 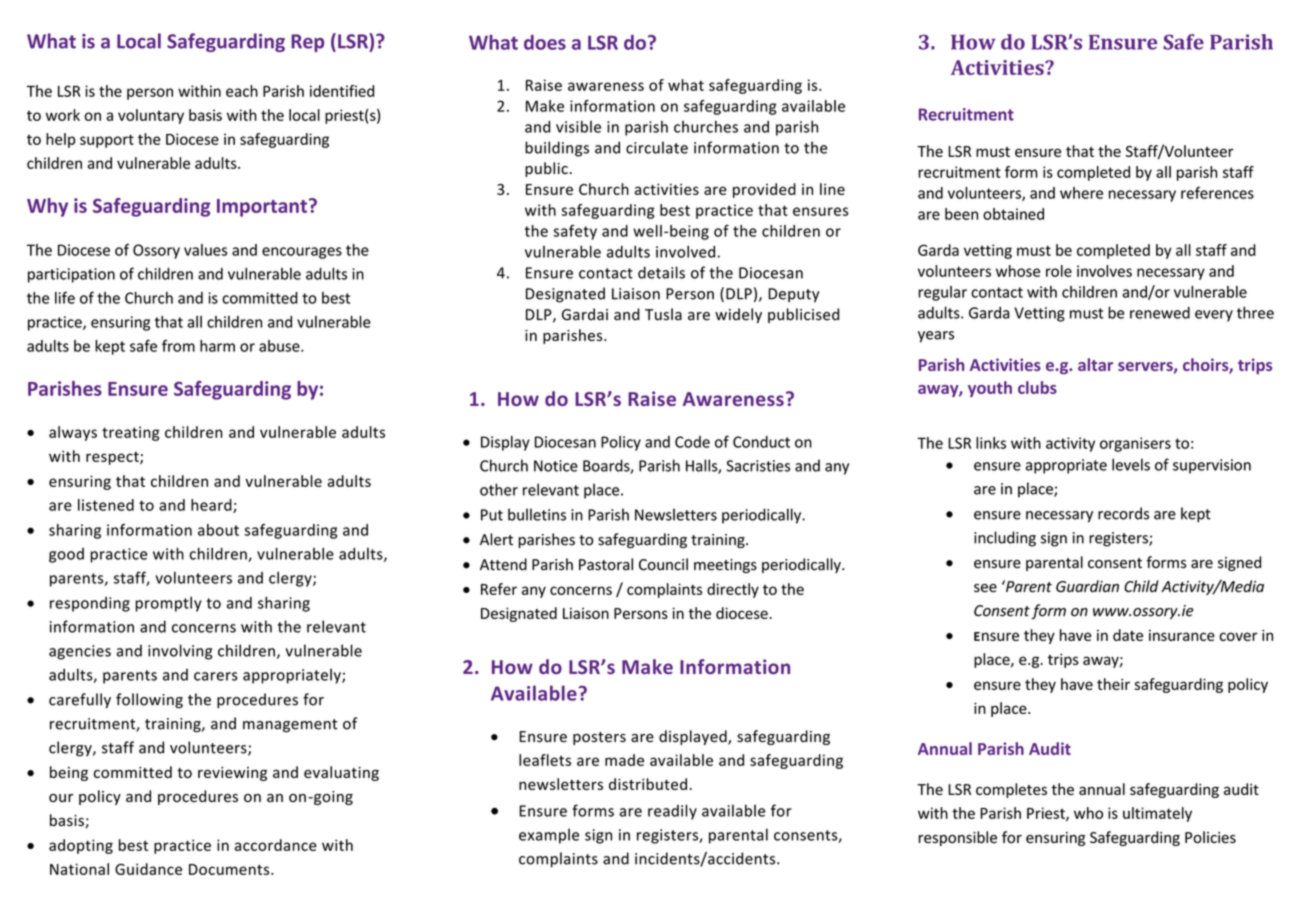 What do you see at coordinates (672, 812) in the image?
I see `readily` at bounding box center [672, 812].
